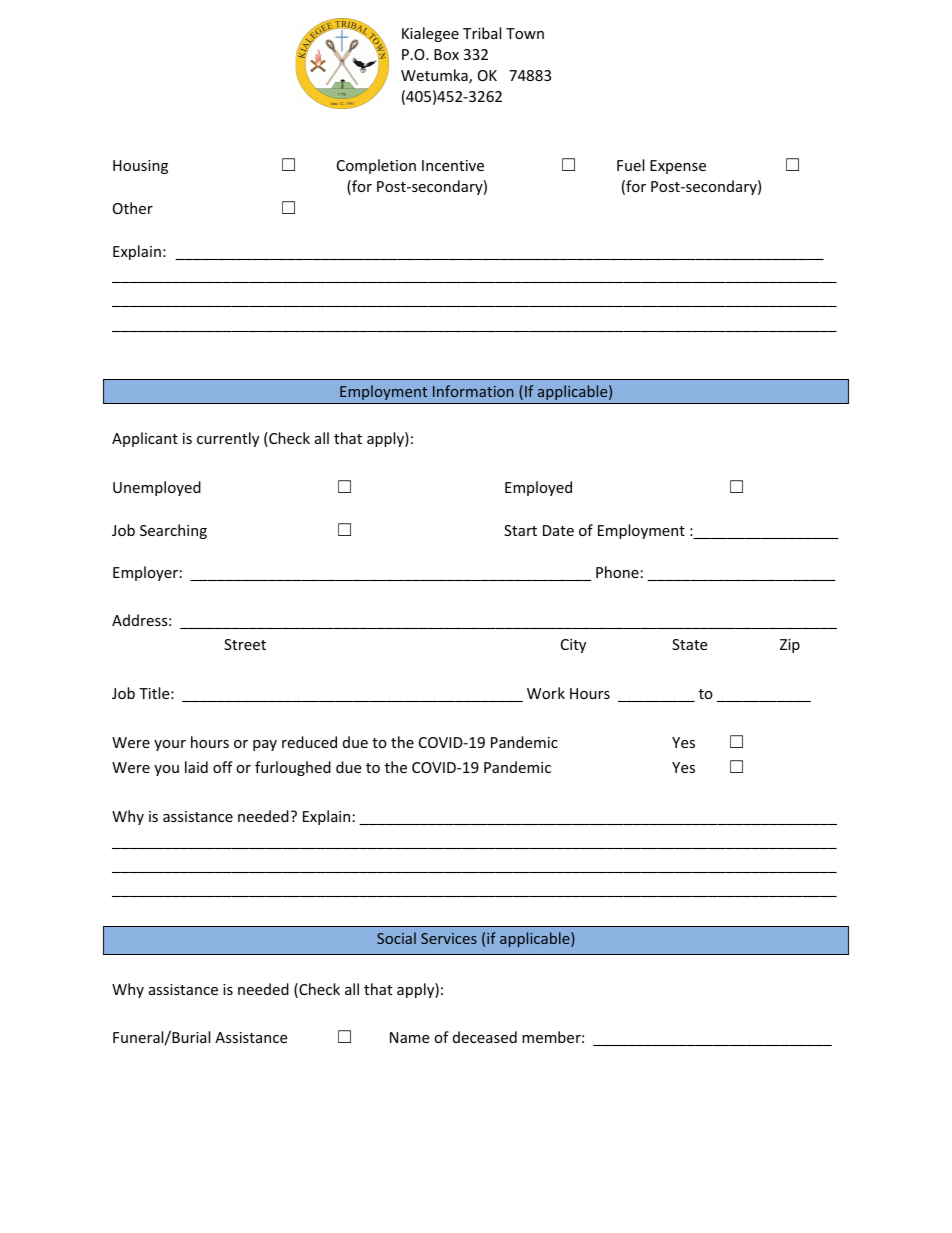 The width and height of the screenshot is (952, 1233). I want to click on Expense, so click(678, 167).
